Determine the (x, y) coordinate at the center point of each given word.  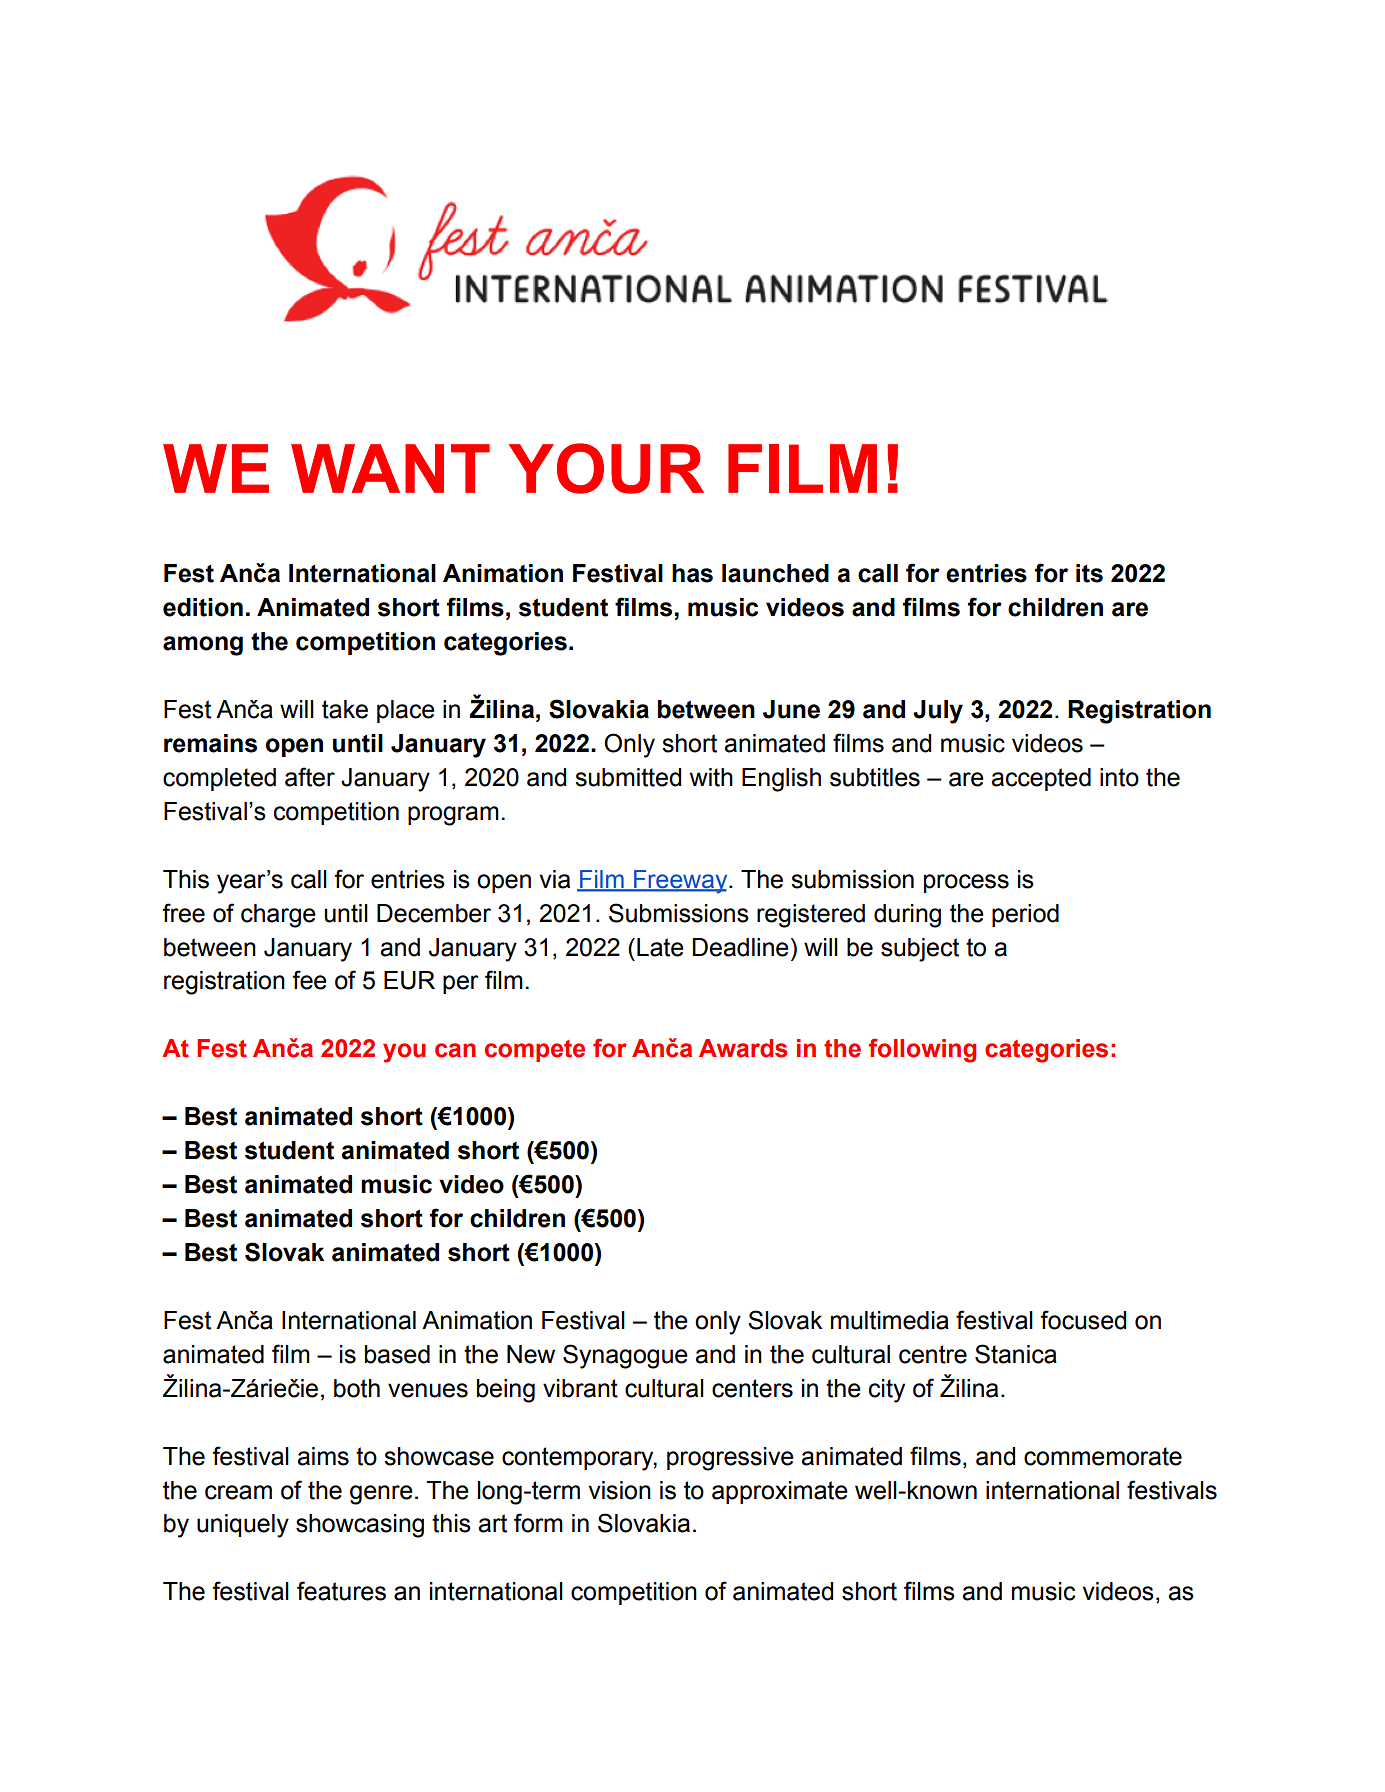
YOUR (606, 468)
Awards (743, 1048)
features (341, 1591)
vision (619, 1490)
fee (309, 980)
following (922, 1050)
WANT (390, 468)
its (1089, 573)
